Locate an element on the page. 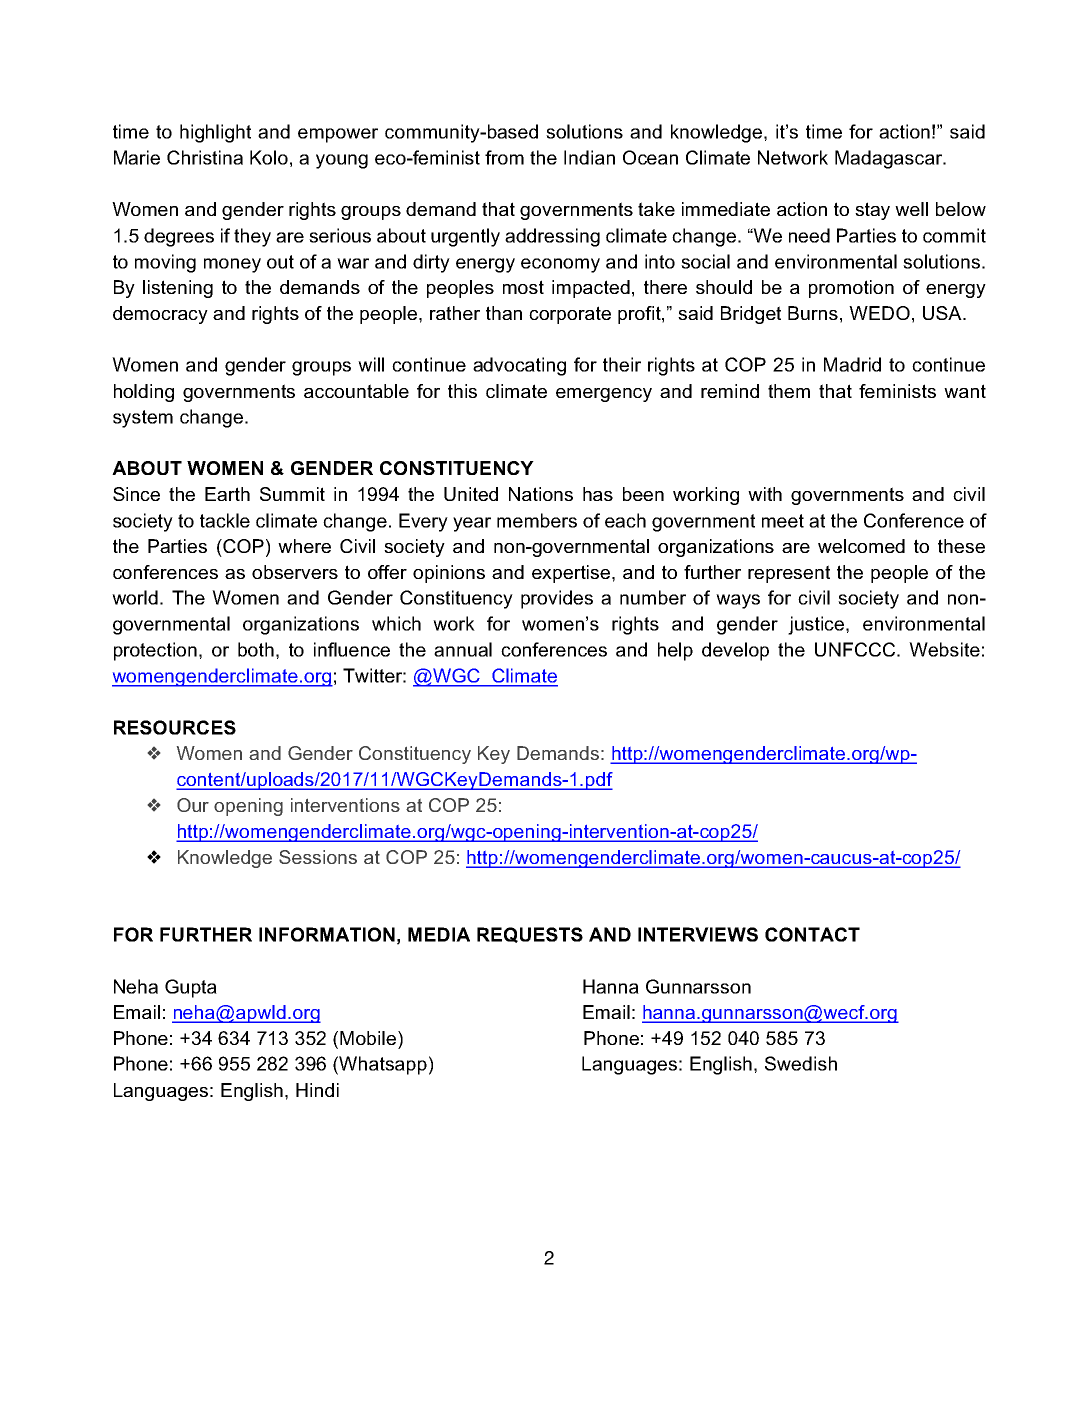 The image size is (1090, 1410). Mobile is located at coordinates (369, 1038).
